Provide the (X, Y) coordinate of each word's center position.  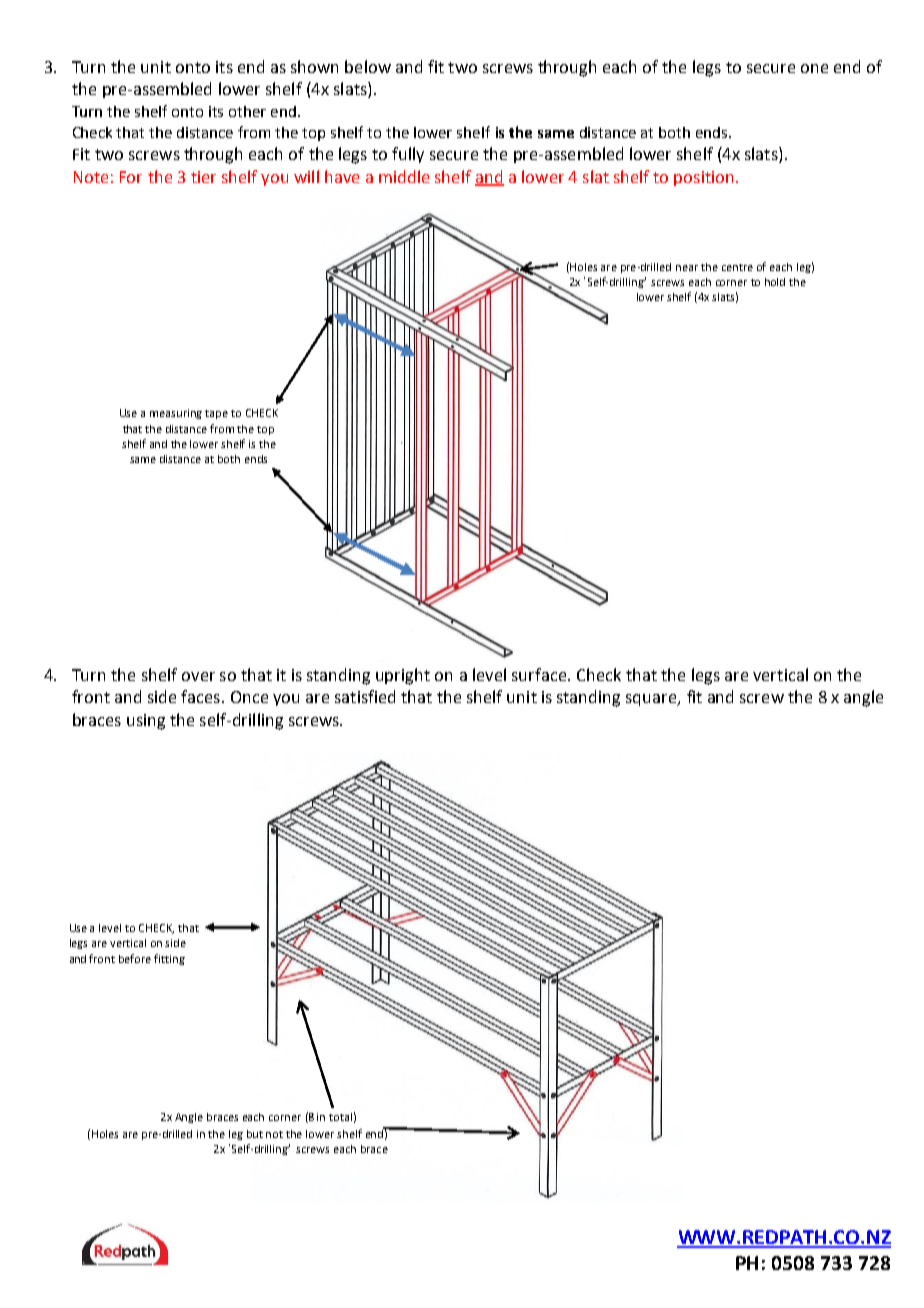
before (135, 958)
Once (249, 697)
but (255, 1134)
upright (403, 676)
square (652, 700)
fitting (169, 959)
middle (404, 176)
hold (775, 282)
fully (408, 155)
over (198, 676)
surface (539, 674)
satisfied (365, 696)
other (247, 111)
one (814, 68)
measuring (176, 414)
